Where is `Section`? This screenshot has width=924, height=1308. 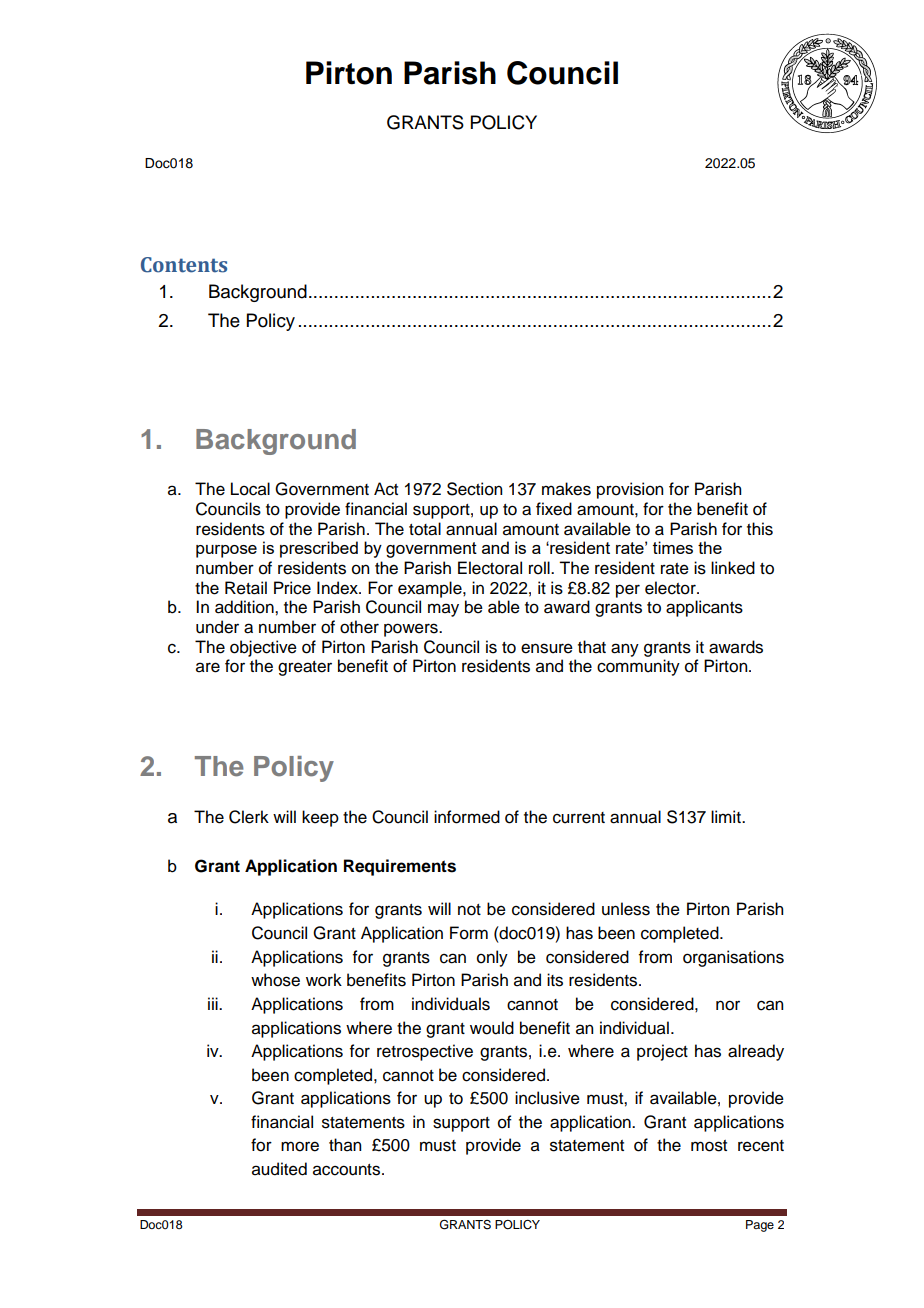
Section is located at coordinates (474, 489).
